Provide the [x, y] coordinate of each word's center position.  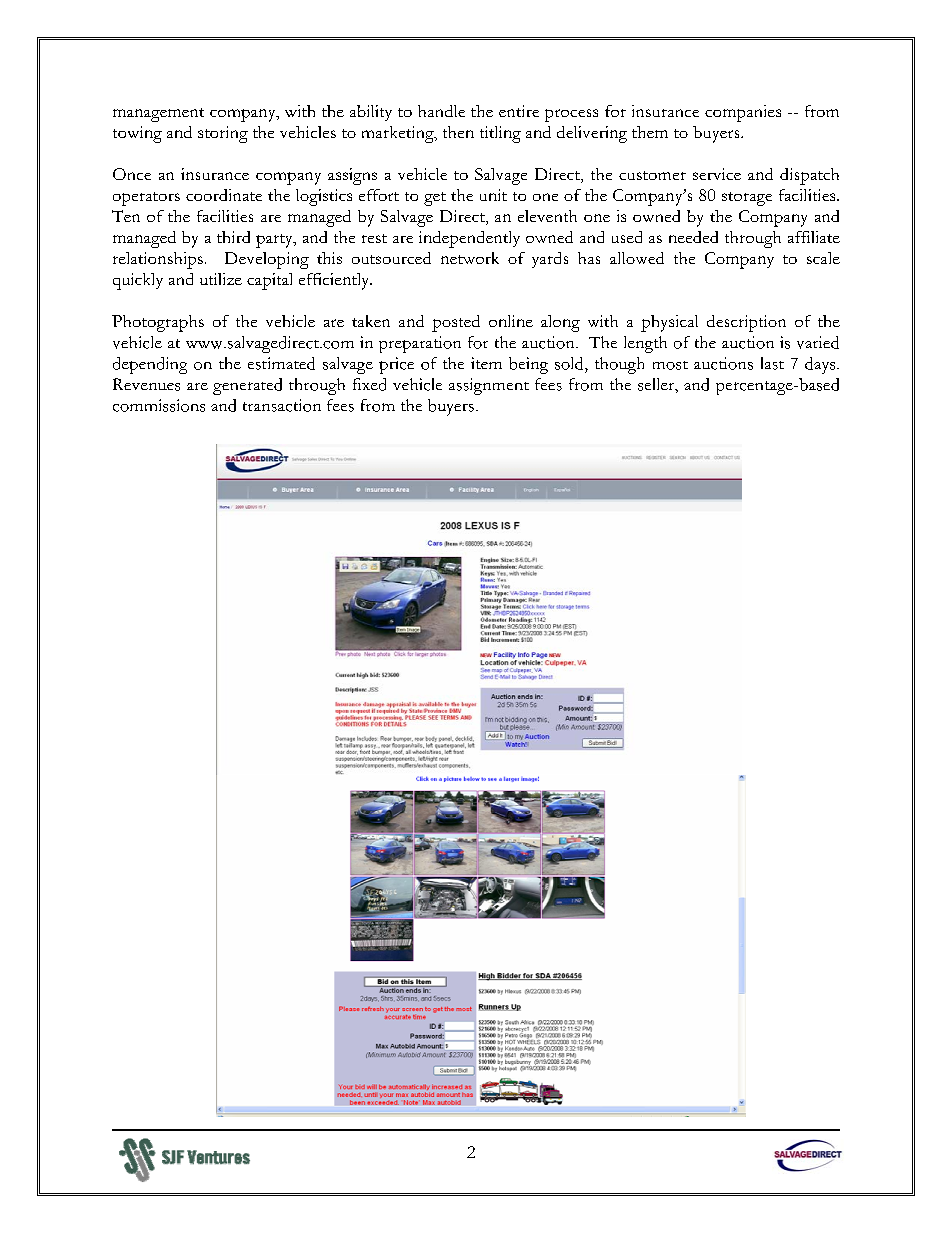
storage [747, 199]
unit [493, 195]
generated [247, 386]
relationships [158, 260]
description [746, 323]
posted [456, 323]
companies [743, 113]
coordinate [224, 195]
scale [823, 258]
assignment [489, 386]
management [158, 115]
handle [441, 111]
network [470, 258]
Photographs [158, 323]
